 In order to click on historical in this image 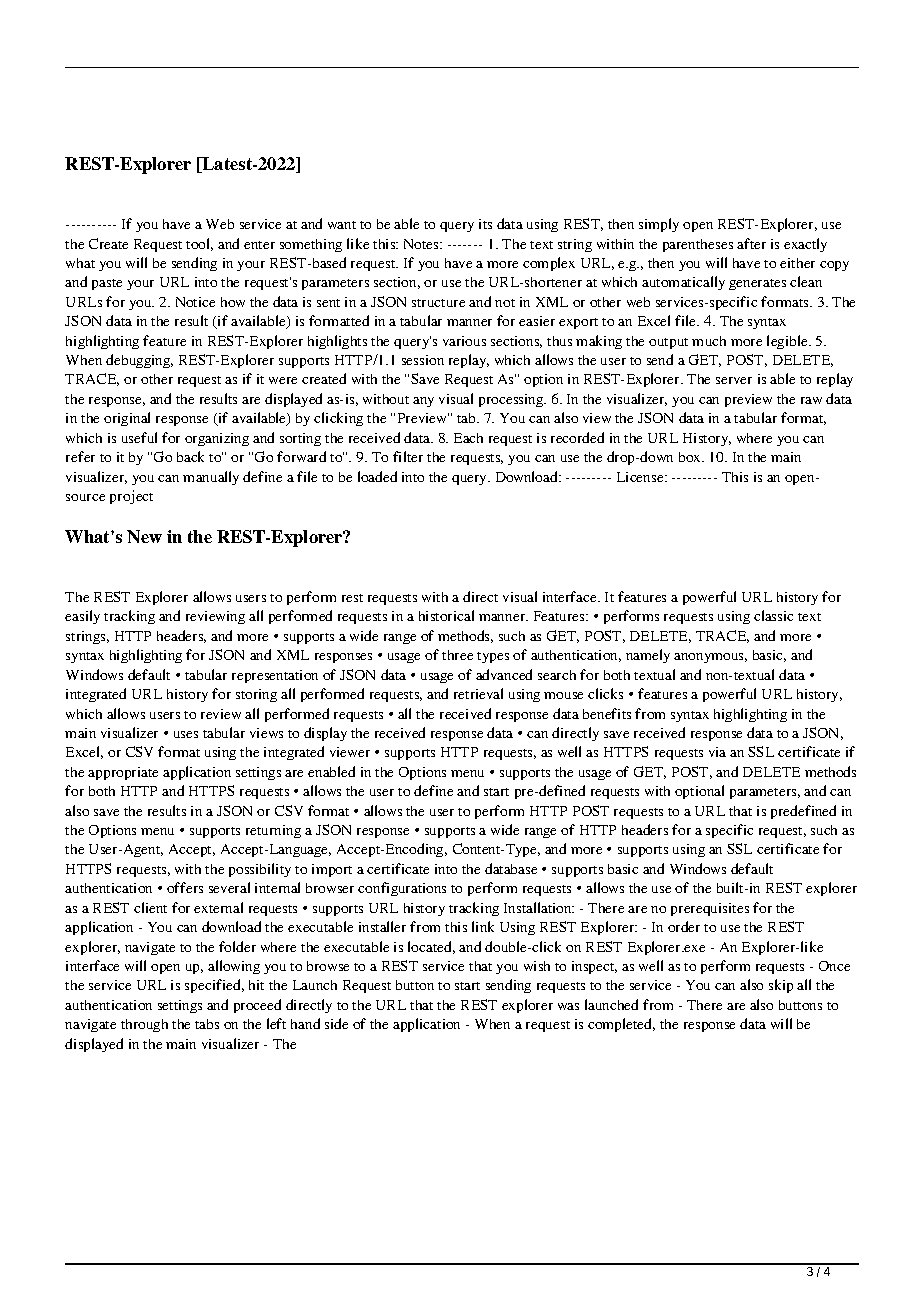, I will do `click(446, 615)`.
